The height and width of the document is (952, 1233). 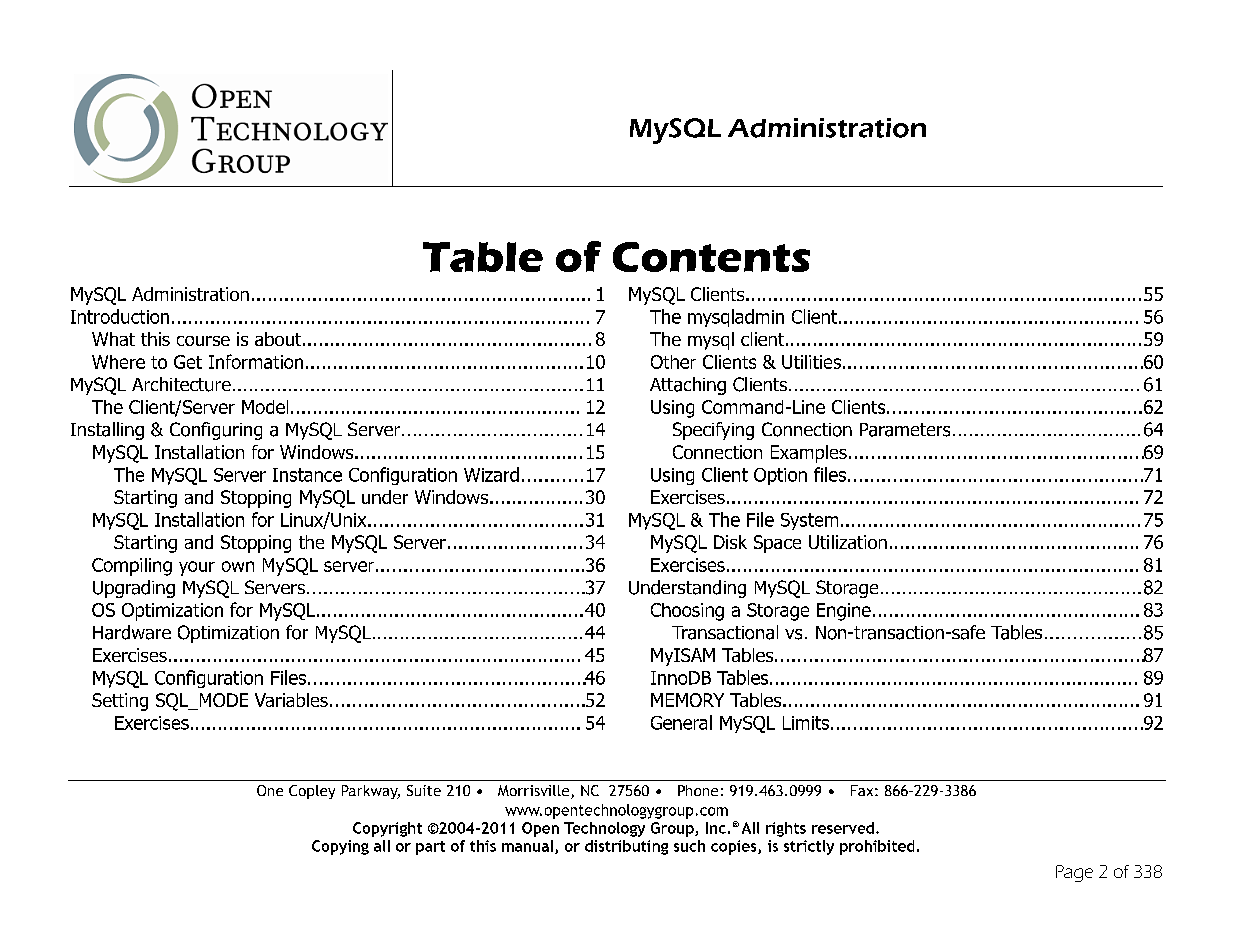 I want to click on Disk, so click(x=730, y=542).
